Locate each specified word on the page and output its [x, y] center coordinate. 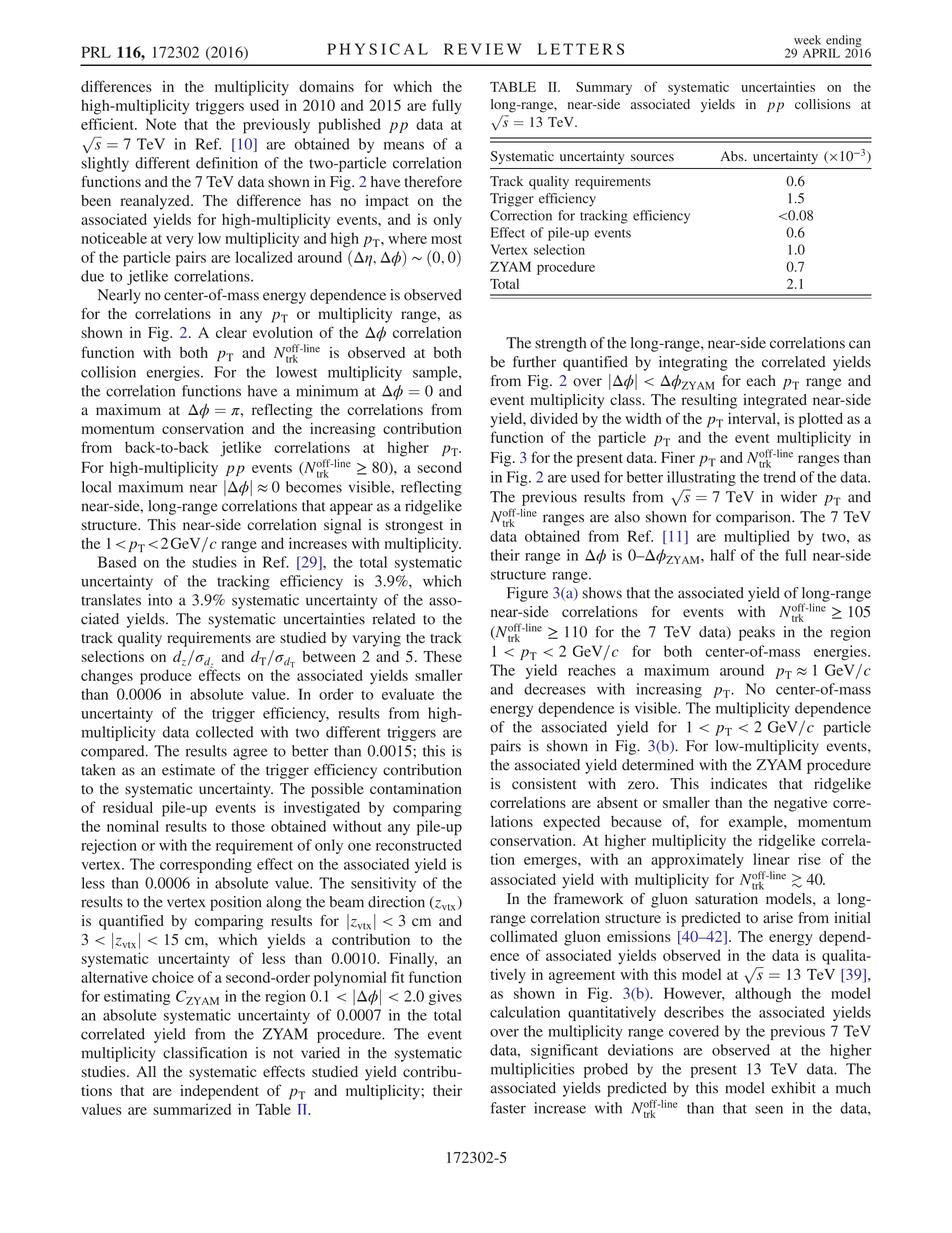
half [723, 555]
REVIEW [483, 49]
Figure [527, 594]
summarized [192, 1109]
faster [508, 1108]
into [160, 600]
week [807, 40]
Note [161, 124]
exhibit [793, 1088]
